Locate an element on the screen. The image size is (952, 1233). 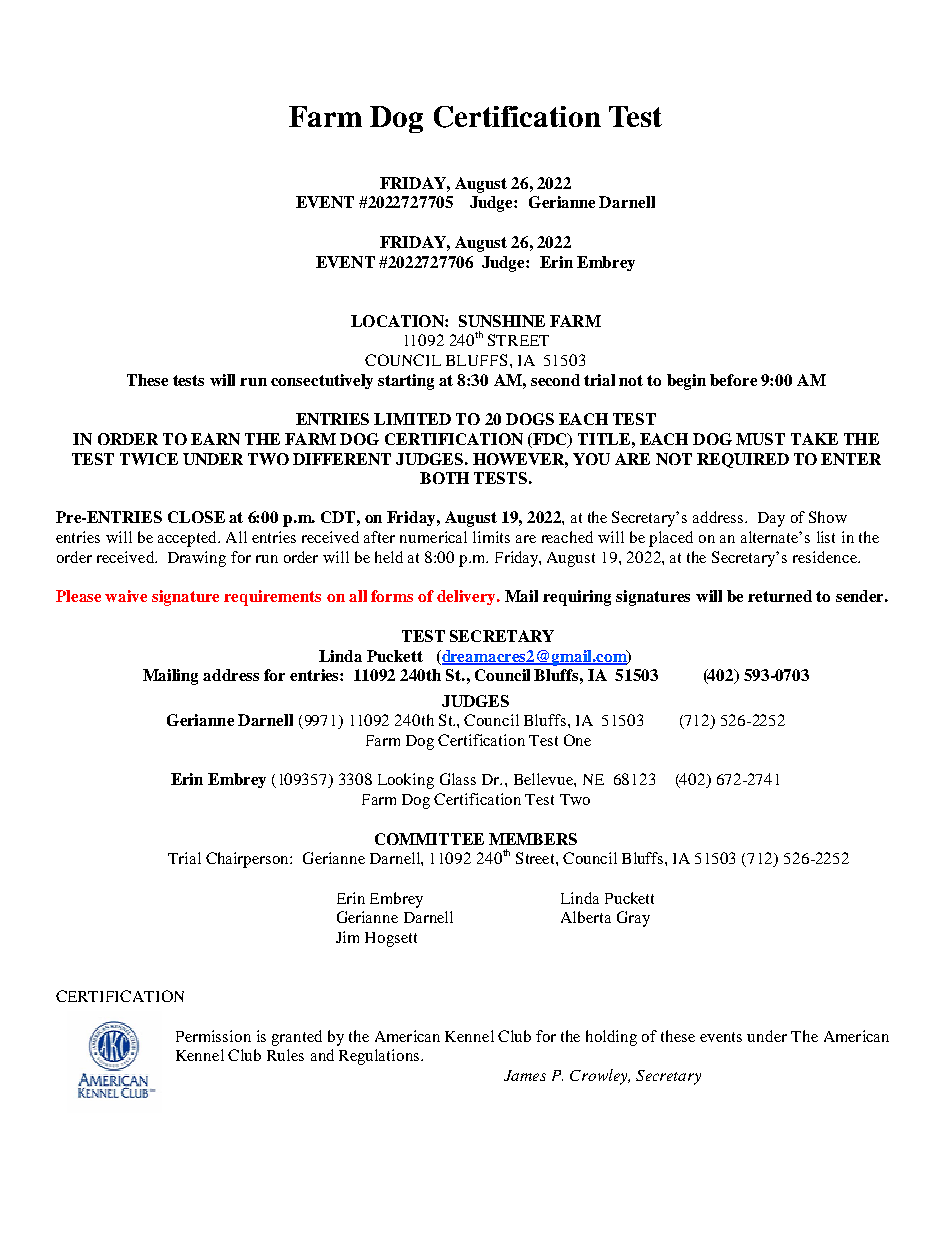
returned is located at coordinates (780, 596).
